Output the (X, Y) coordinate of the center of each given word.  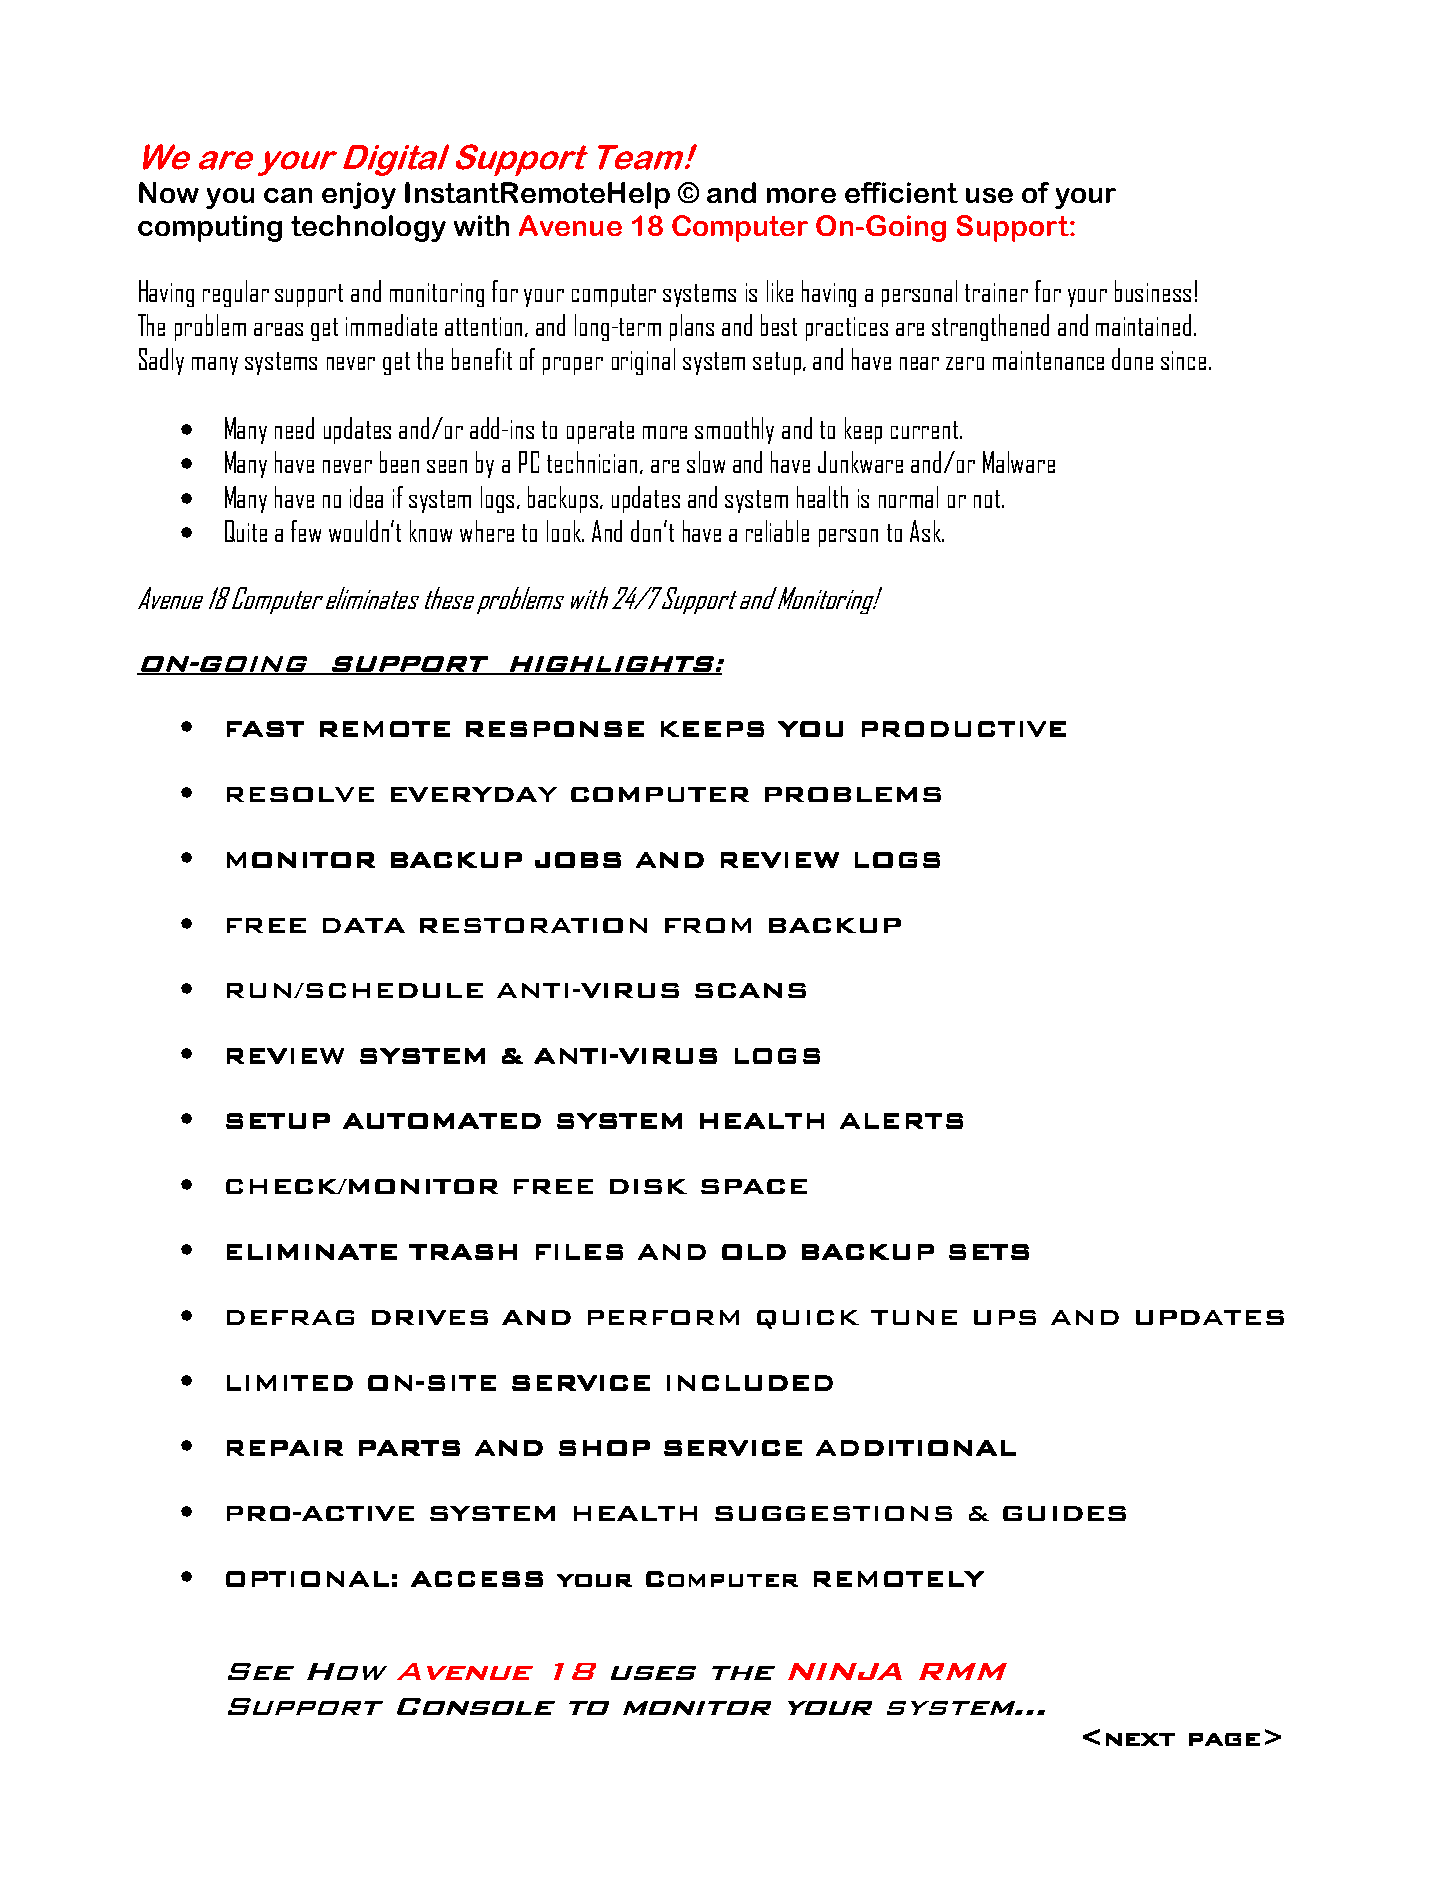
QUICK (808, 1319)
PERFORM (663, 1317)
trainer (996, 292)
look (565, 531)
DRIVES (430, 1317)
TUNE (914, 1317)
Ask (926, 531)
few (306, 531)
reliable (777, 531)
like (780, 291)
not (988, 499)
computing (210, 228)
